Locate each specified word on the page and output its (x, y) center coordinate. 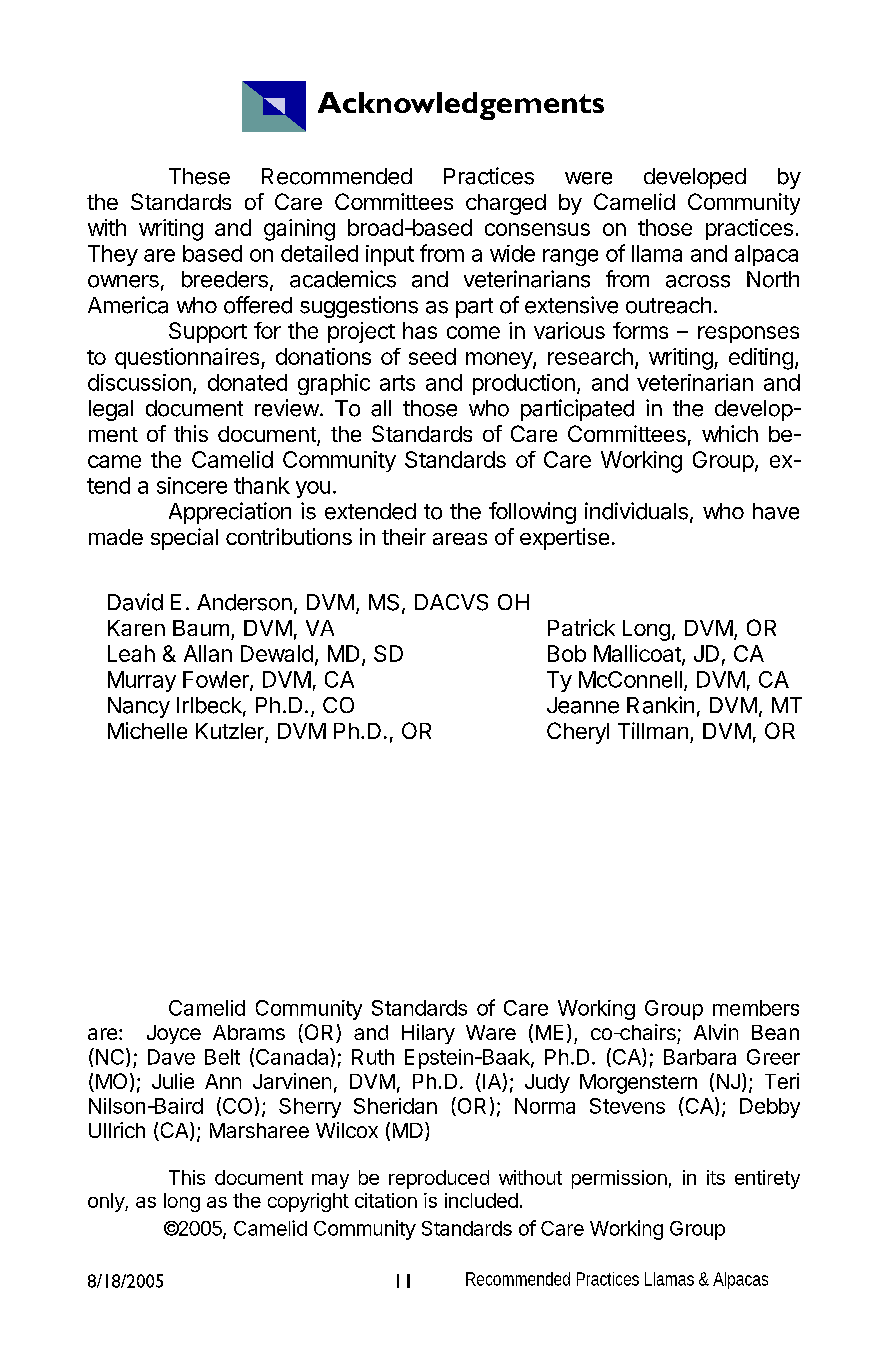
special (184, 539)
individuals (636, 511)
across (698, 281)
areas (460, 539)
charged (506, 204)
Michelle (147, 730)
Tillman (653, 730)
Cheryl (578, 733)
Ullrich (117, 1130)
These (199, 176)
